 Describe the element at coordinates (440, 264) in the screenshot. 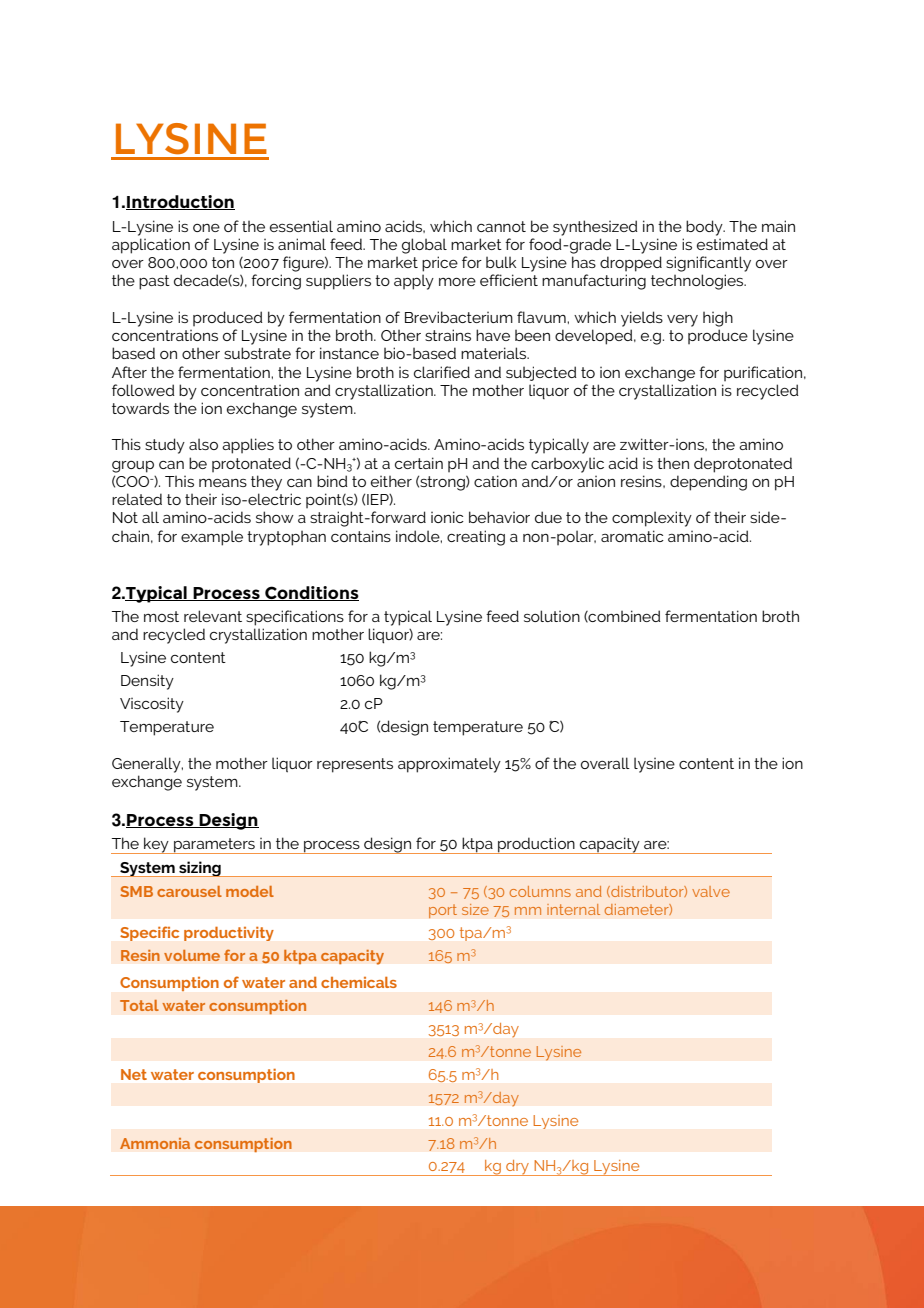

I see `price` at that location.
